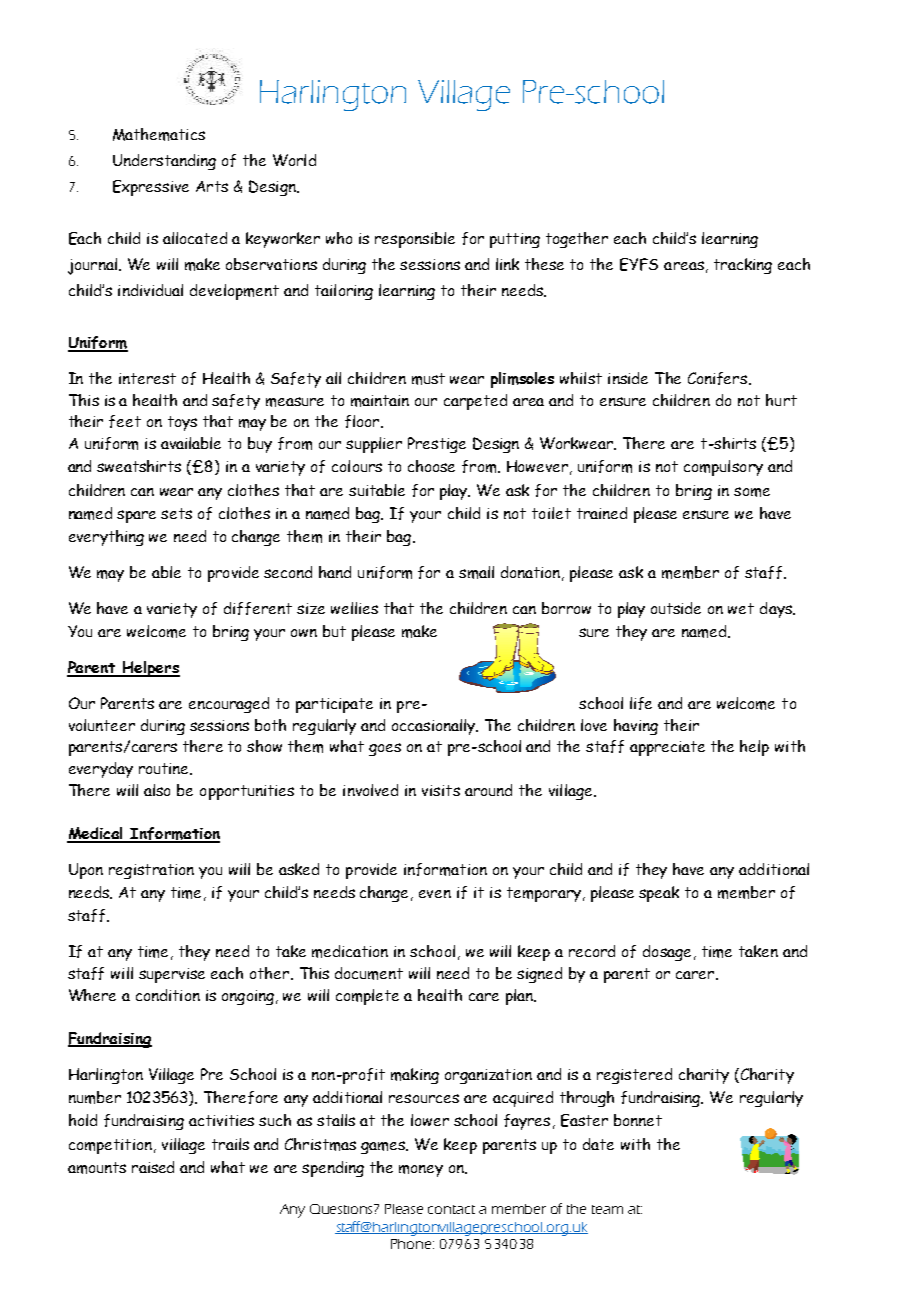 This screenshot has height=1308, width=924. What do you see at coordinates (182, 423) in the screenshot?
I see `toys` at bounding box center [182, 423].
